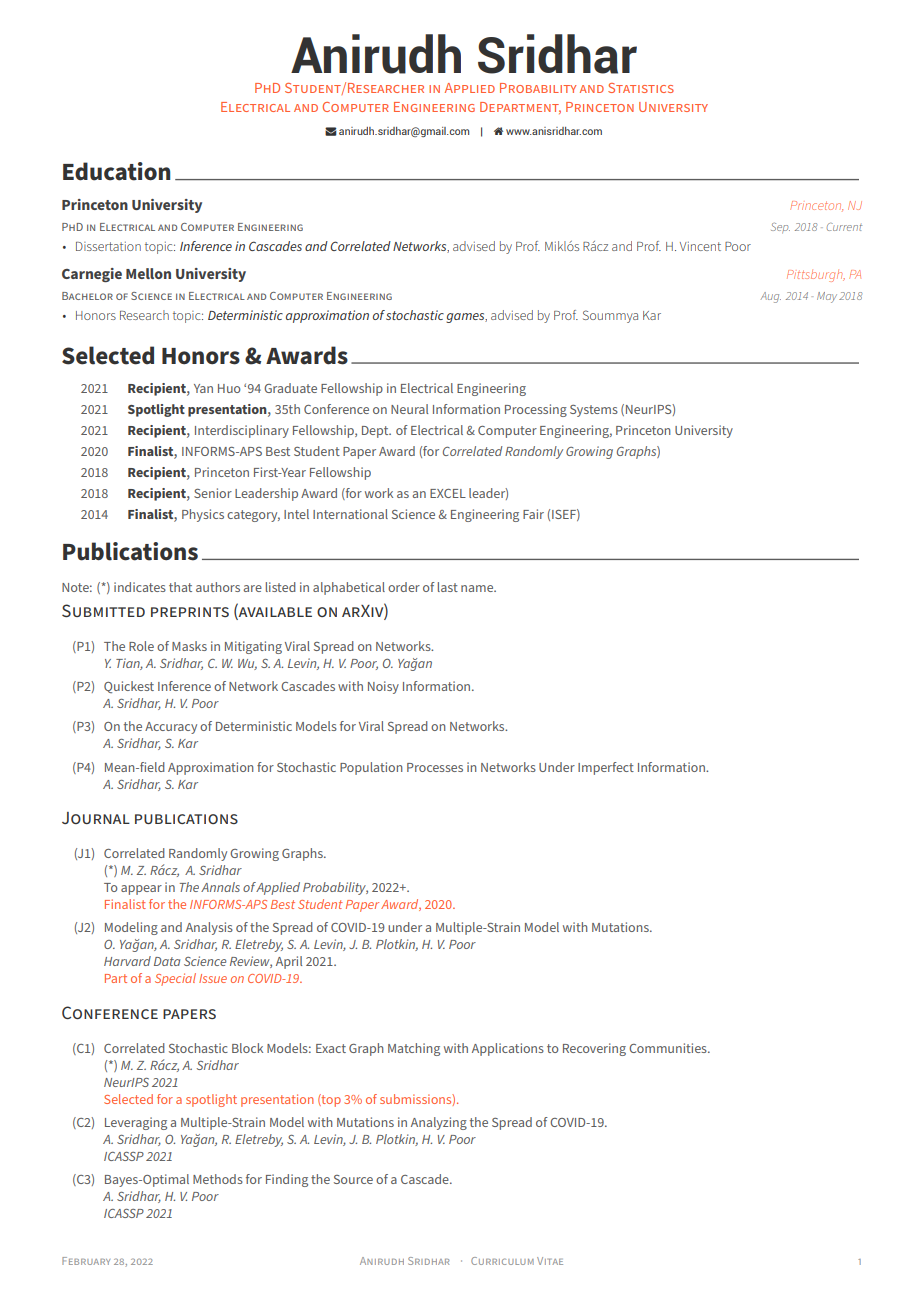  What do you see at coordinates (448, 493) in the page?
I see `EXCEL` at bounding box center [448, 493].
